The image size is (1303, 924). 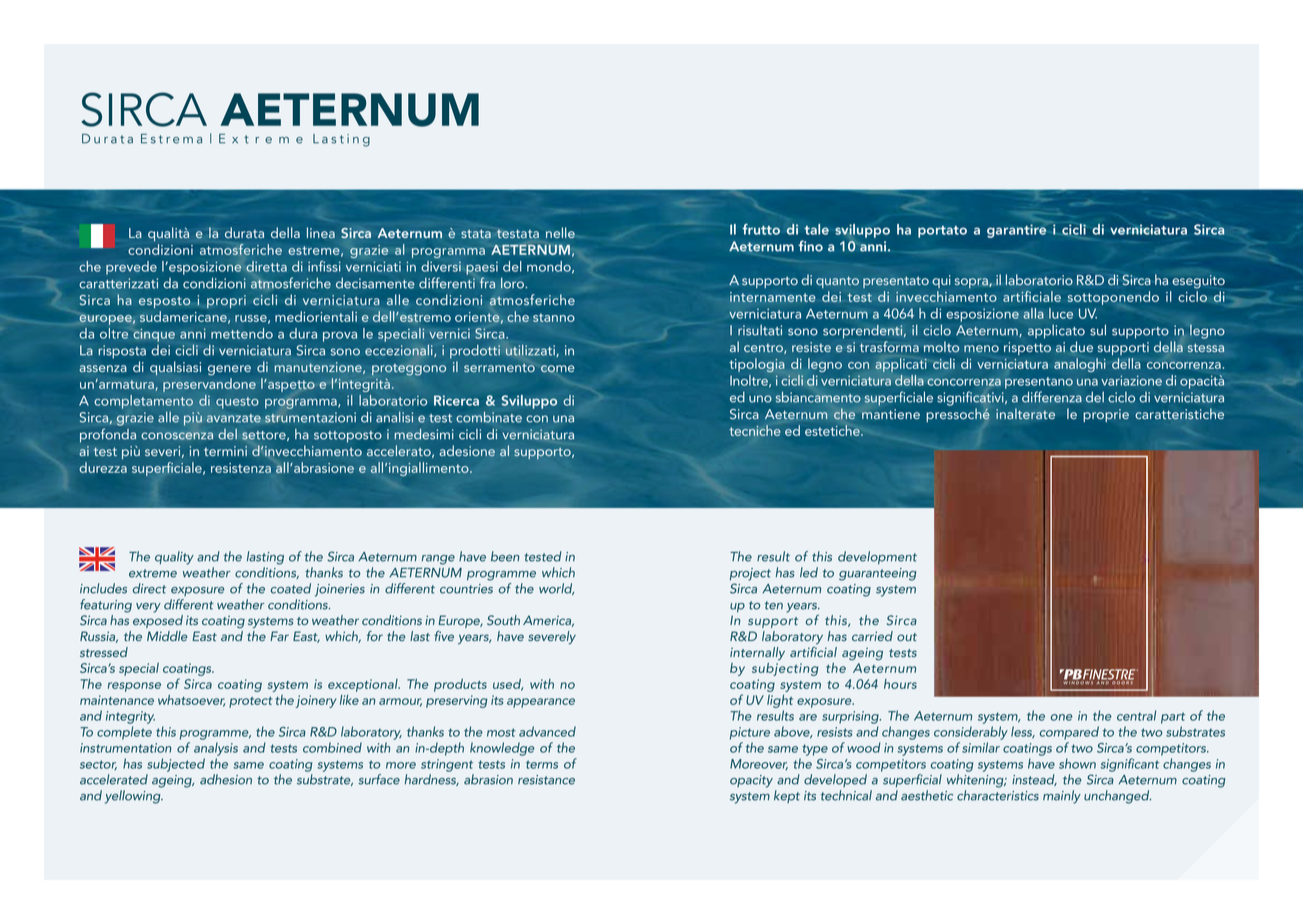 I want to click on come, so click(x=558, y=369).
